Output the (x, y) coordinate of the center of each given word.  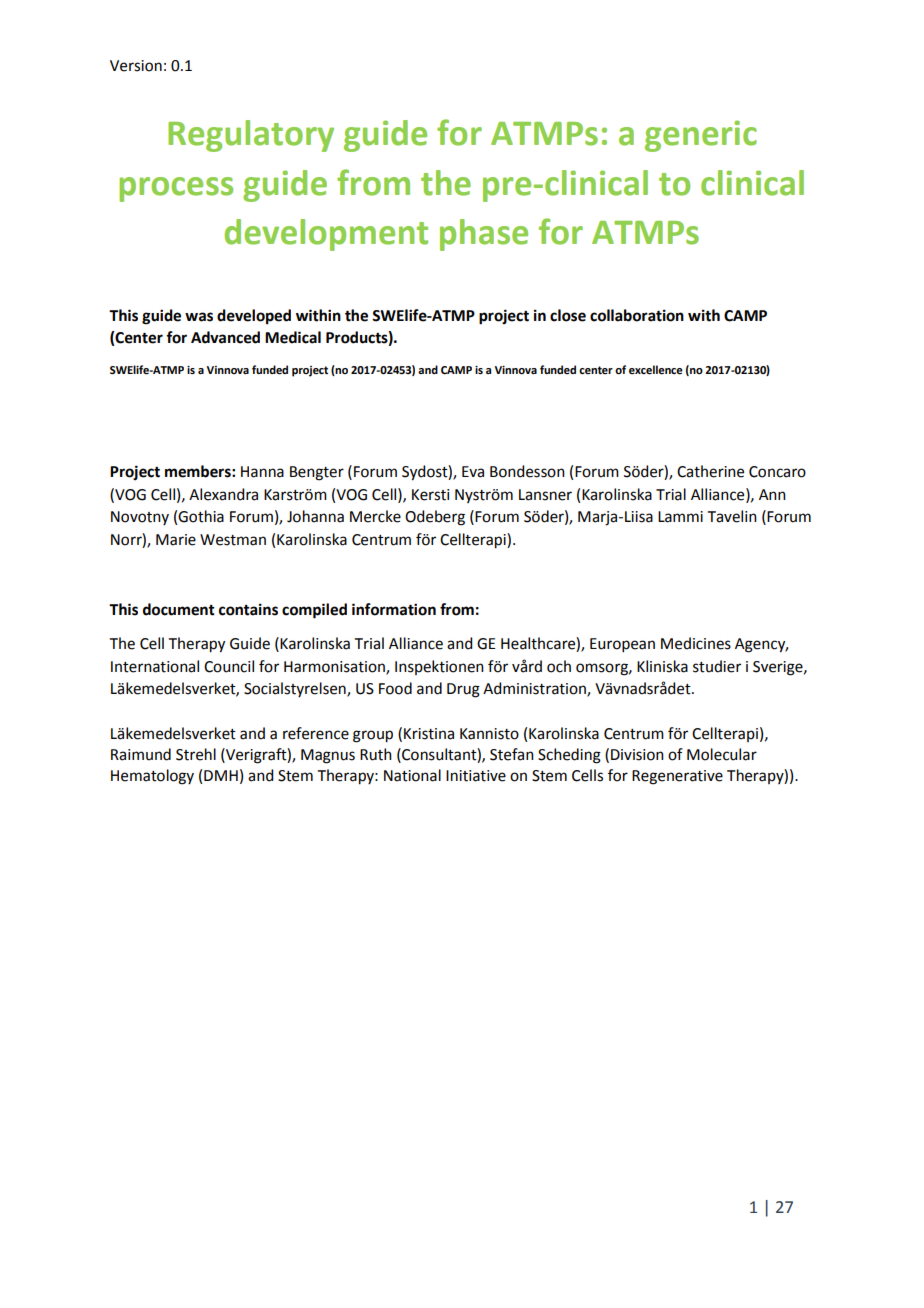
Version (136, 66)
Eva (473, 472)
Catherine (710, 471)
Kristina (429, 734)
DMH (221, 775)
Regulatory (251, 136)
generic (701, 136)
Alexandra (223, 494)
